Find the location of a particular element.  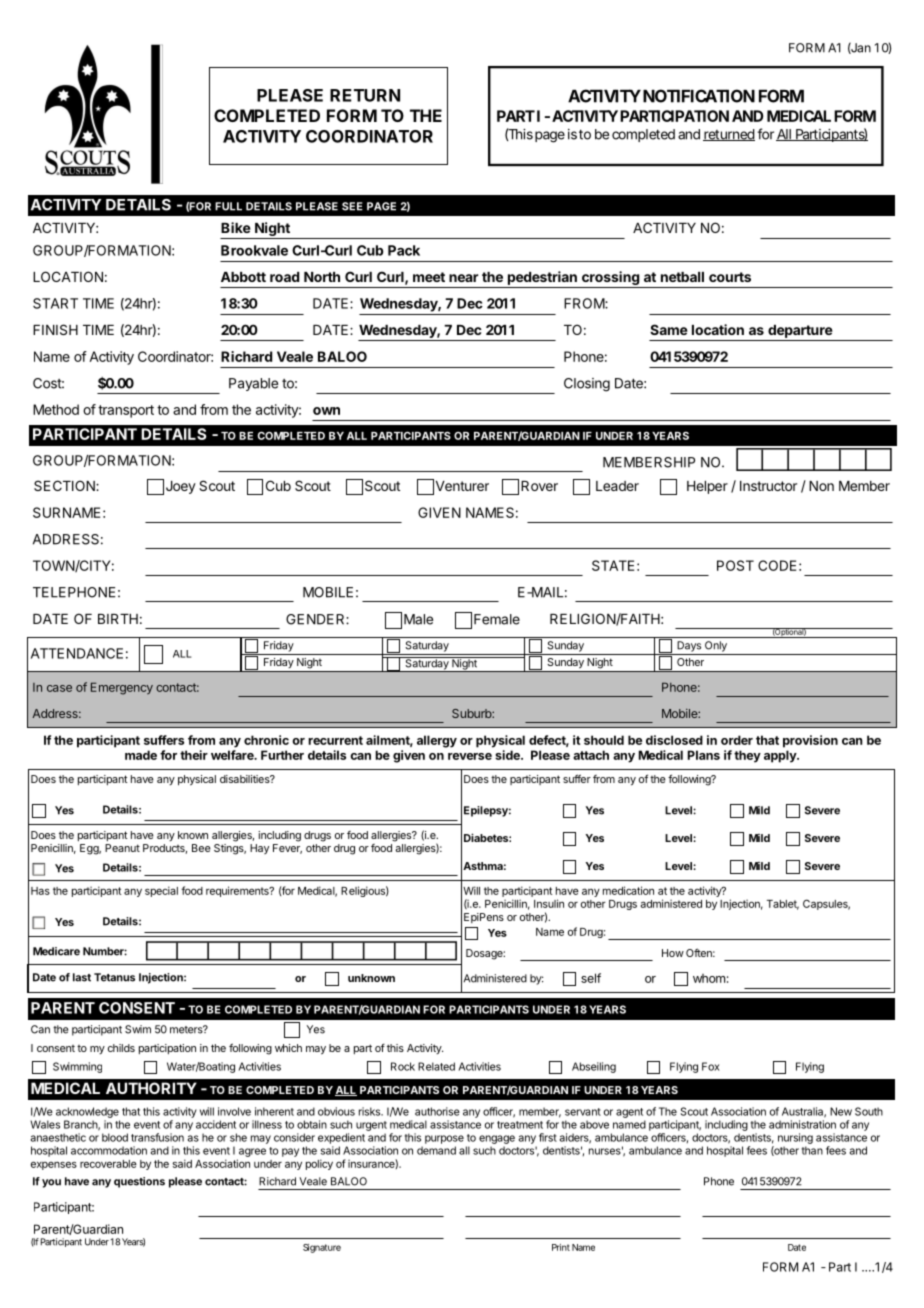

questions is located at coordinates (139, 1182).
